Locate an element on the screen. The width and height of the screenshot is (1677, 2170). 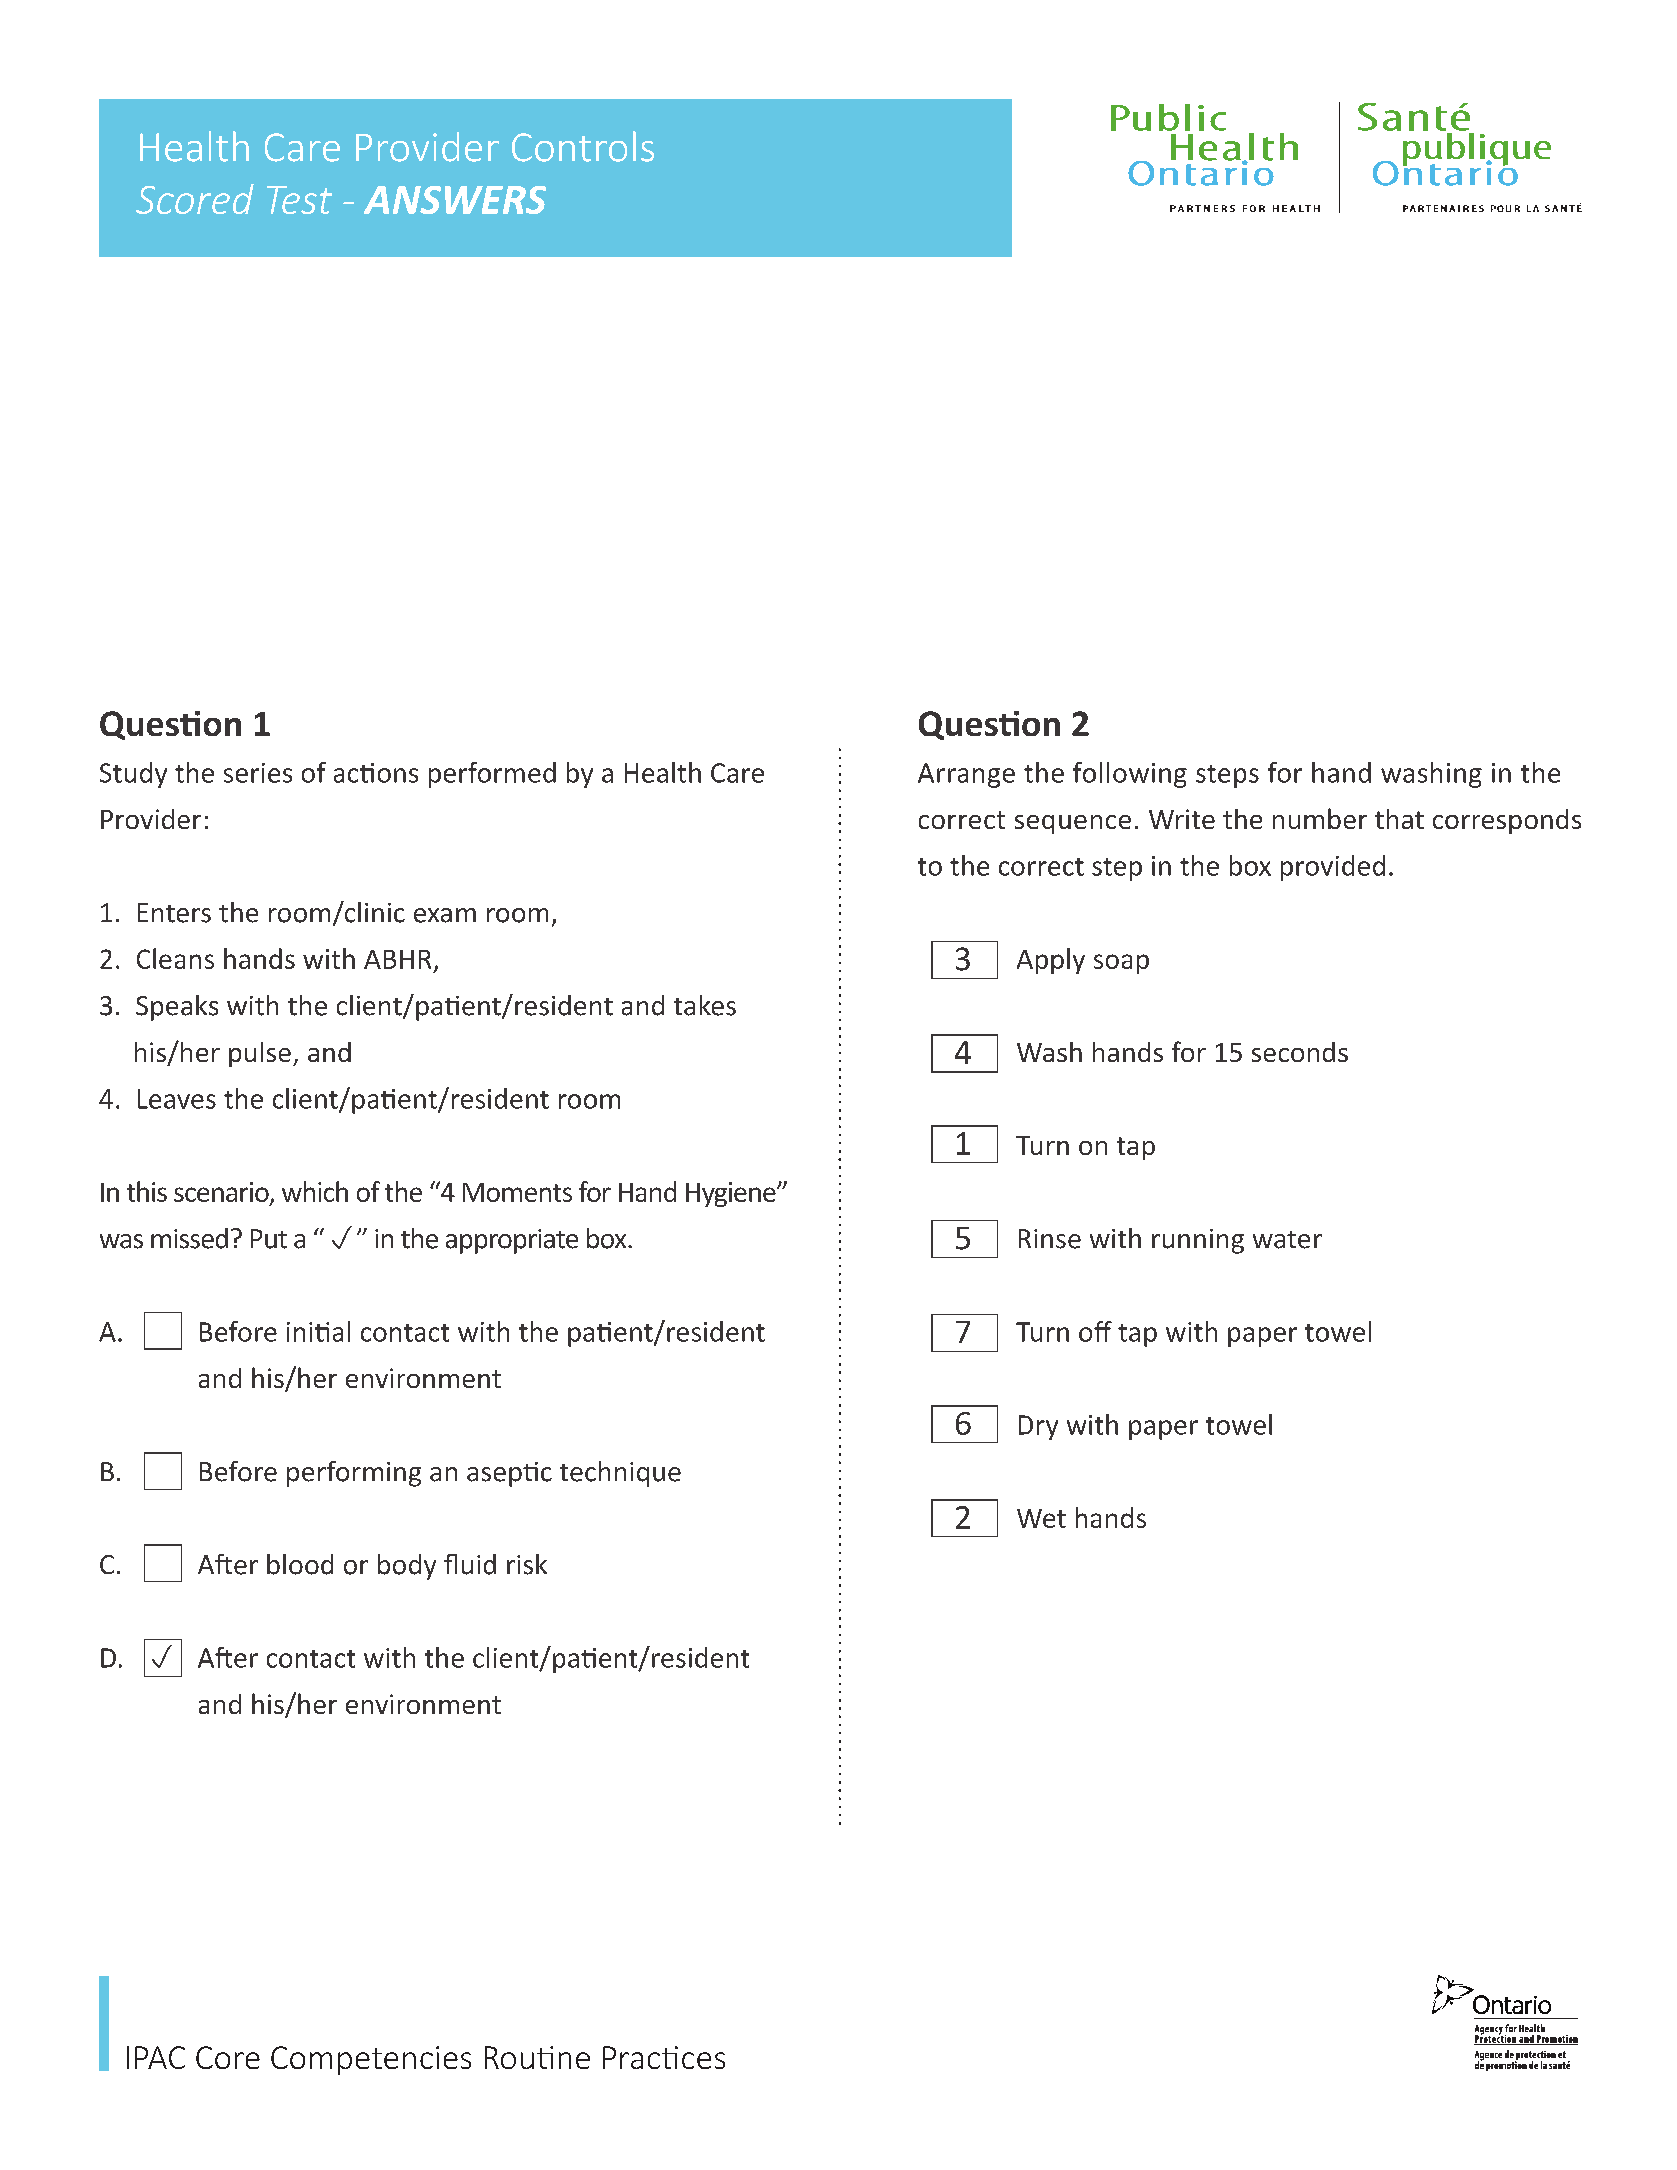
Controls is located at coordinates (583, 146).
